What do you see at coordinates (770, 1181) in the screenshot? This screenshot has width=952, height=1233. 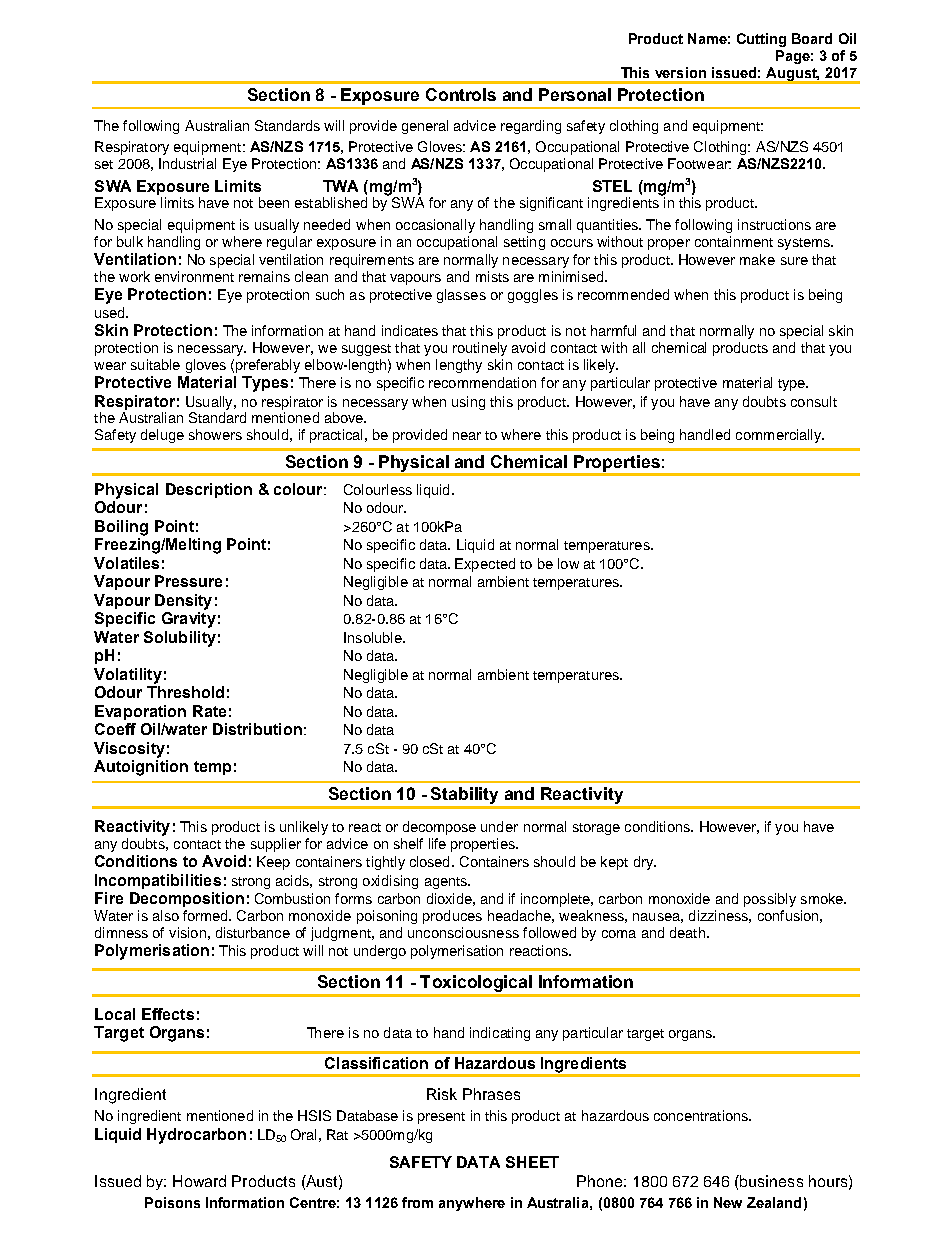 I see `business` at bounding box center [770, 1181].
